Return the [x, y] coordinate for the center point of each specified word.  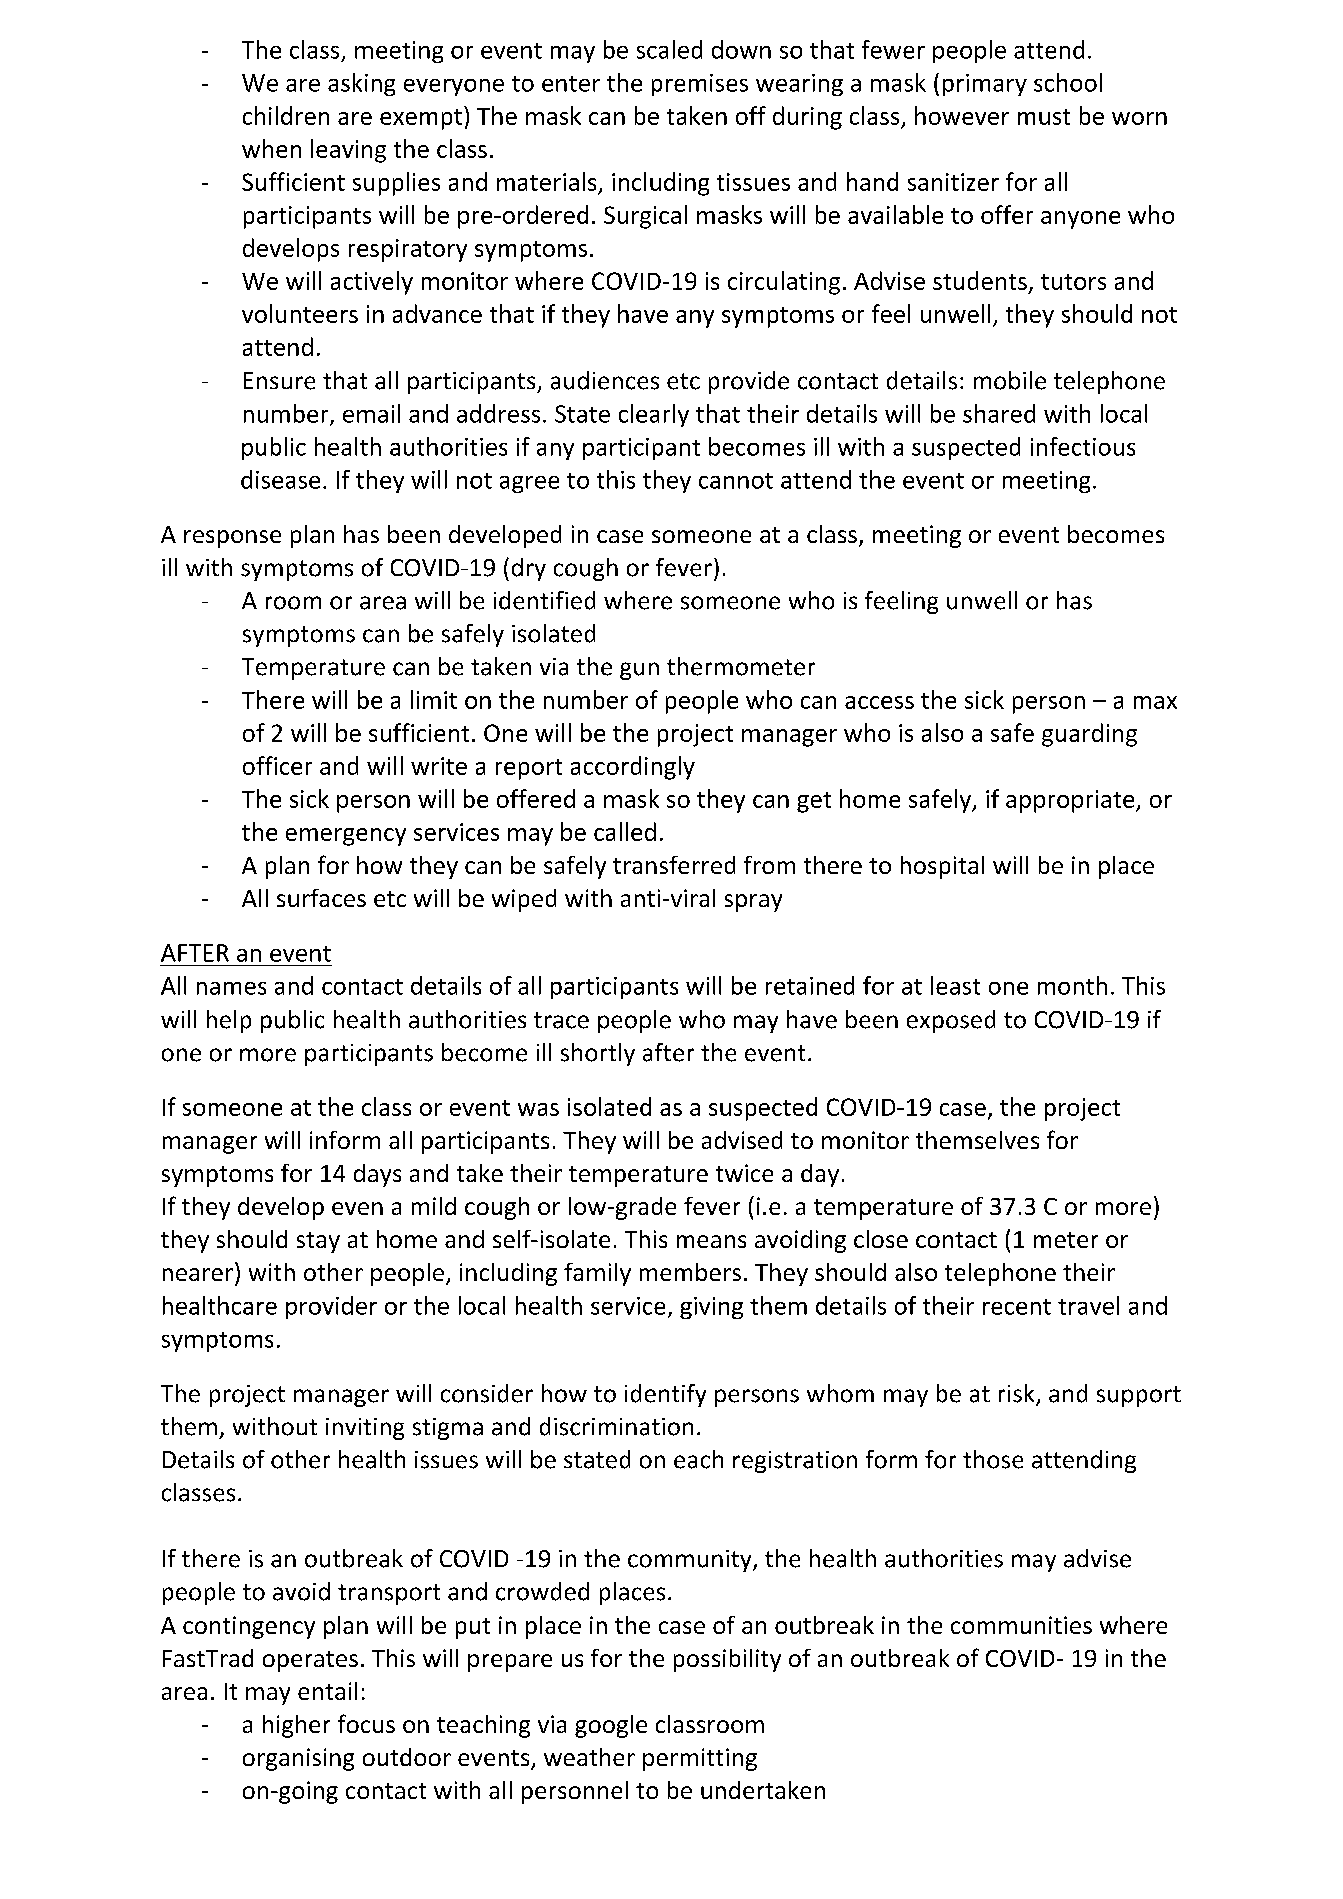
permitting [700, 1759]
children [286, 115]
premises [700, 85]
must [1044, 117]
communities [1021, 1625]
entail [327, 1691]
